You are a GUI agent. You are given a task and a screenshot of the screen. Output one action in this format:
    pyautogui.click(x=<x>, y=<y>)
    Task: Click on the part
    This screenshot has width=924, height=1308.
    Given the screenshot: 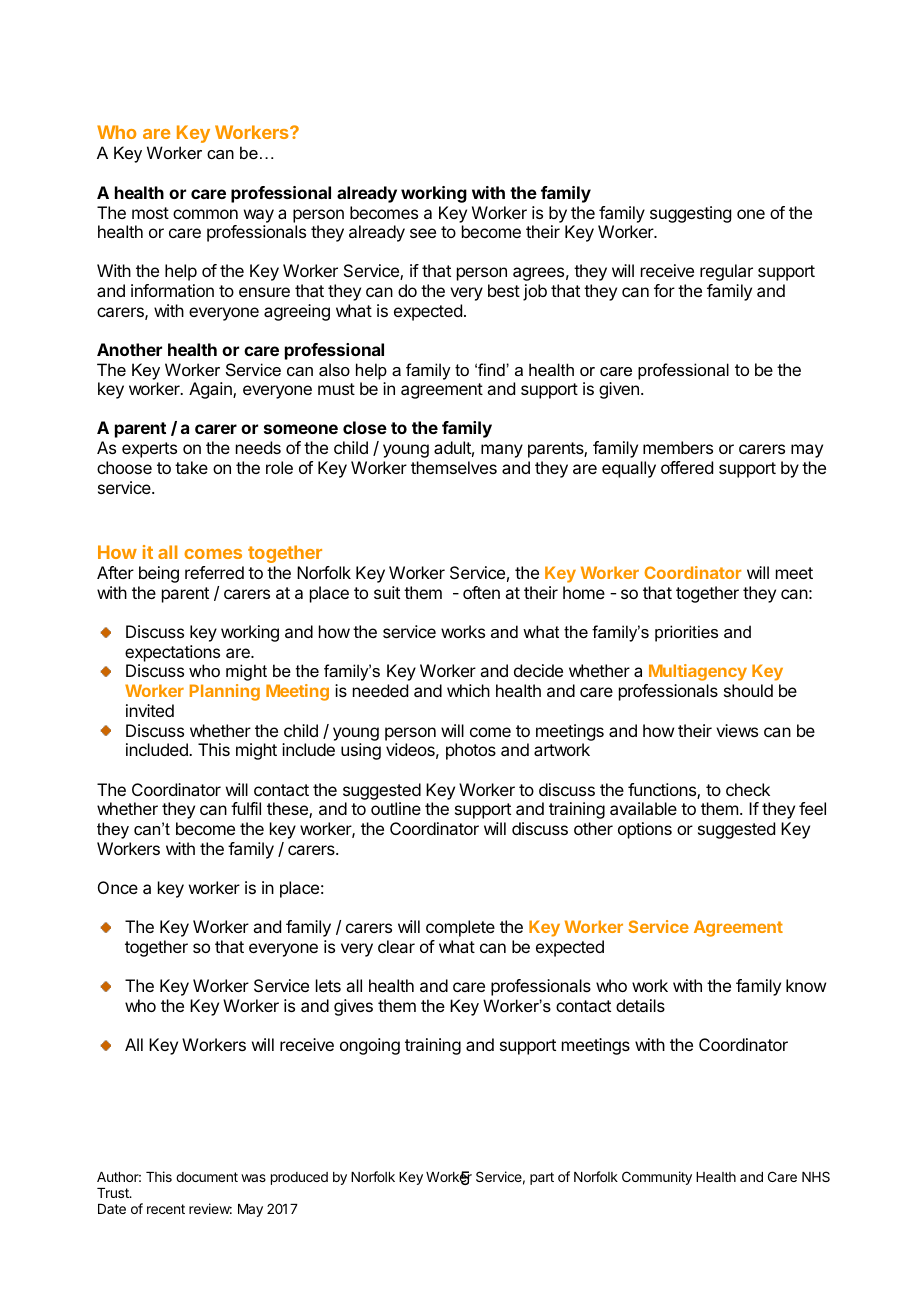 What is the action you would take?
    pyautogui.click(x=542, y=1178)
